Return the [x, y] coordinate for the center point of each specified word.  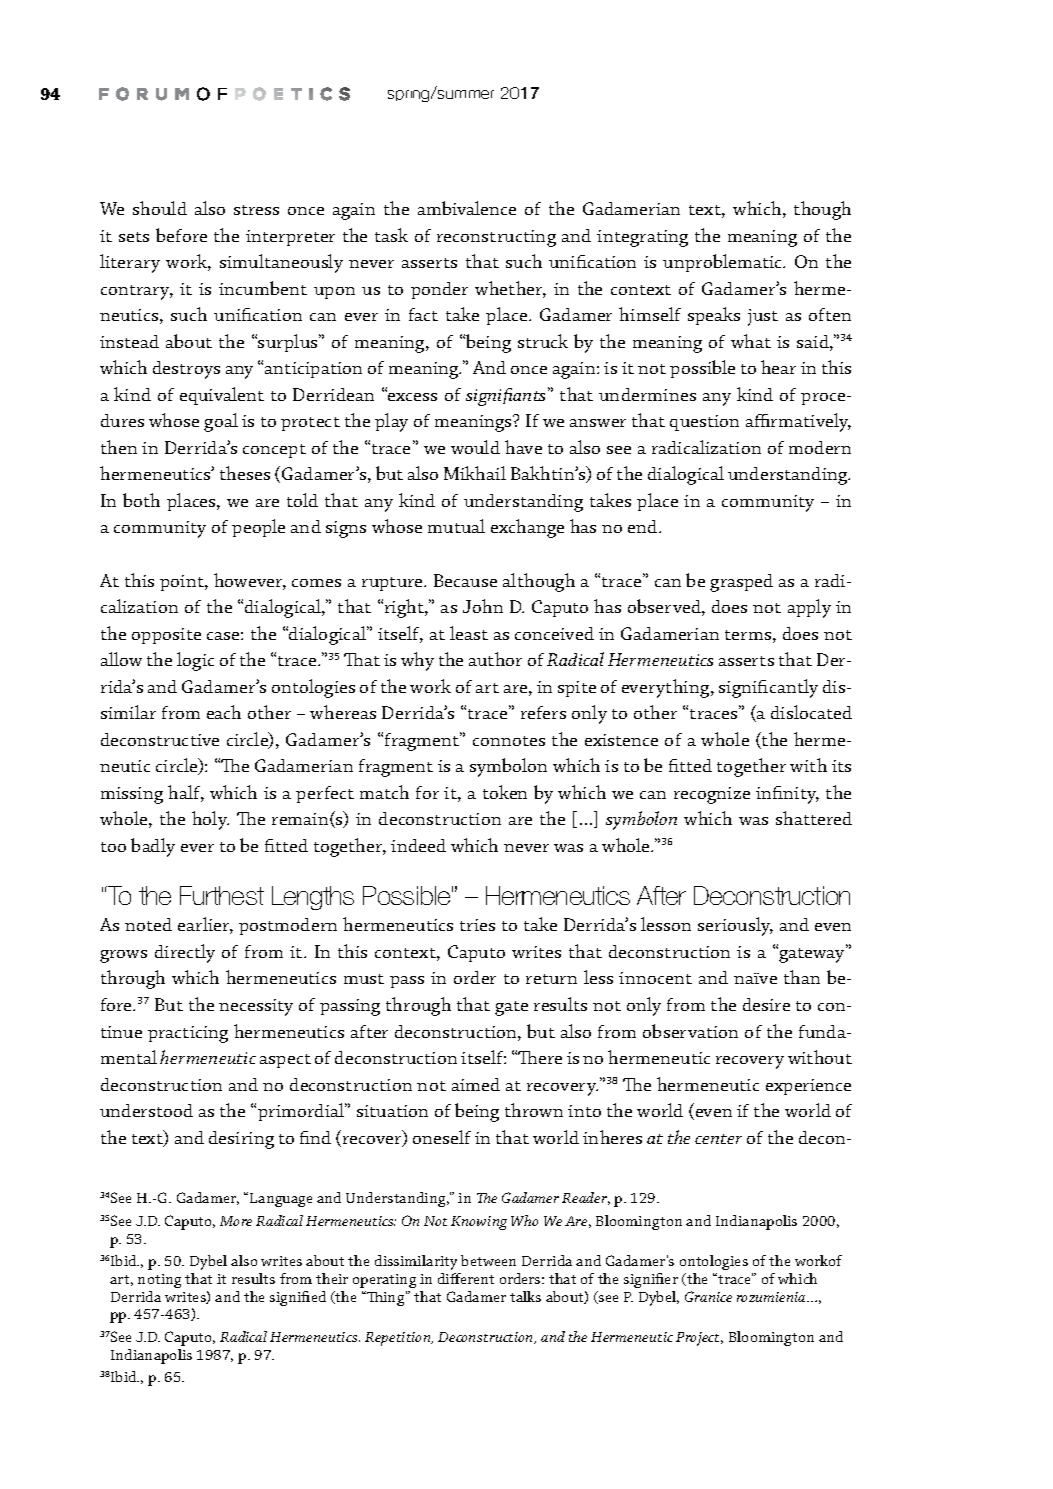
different [466, 1278]
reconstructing [496, 238]
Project [699, 1339]
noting [159, 1281]
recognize [712, 795]
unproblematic [724, 263]
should [160, 208]
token [505, 792]
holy [210, 820]
